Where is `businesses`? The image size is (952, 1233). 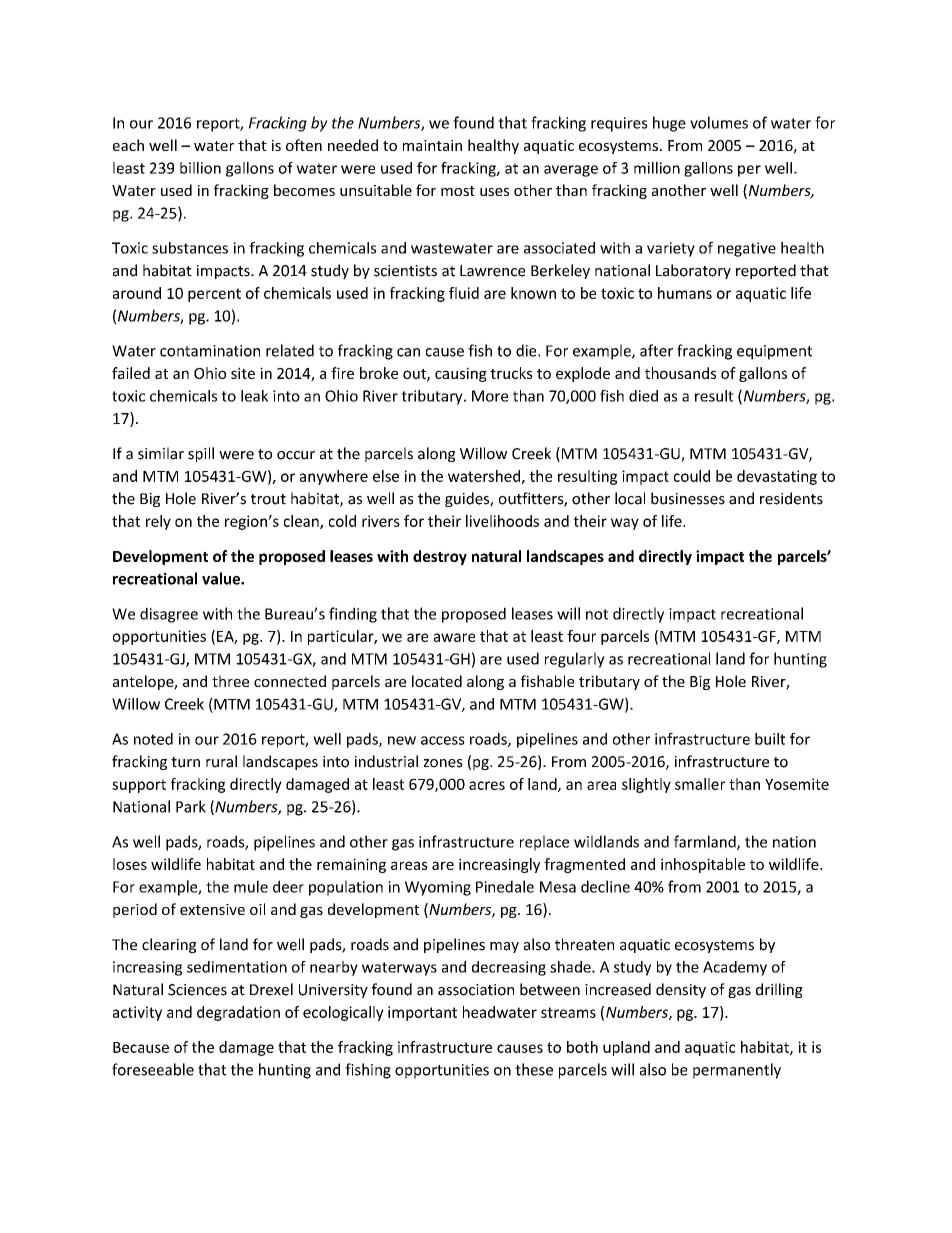 businesses is located at coordinates (688, 498).
